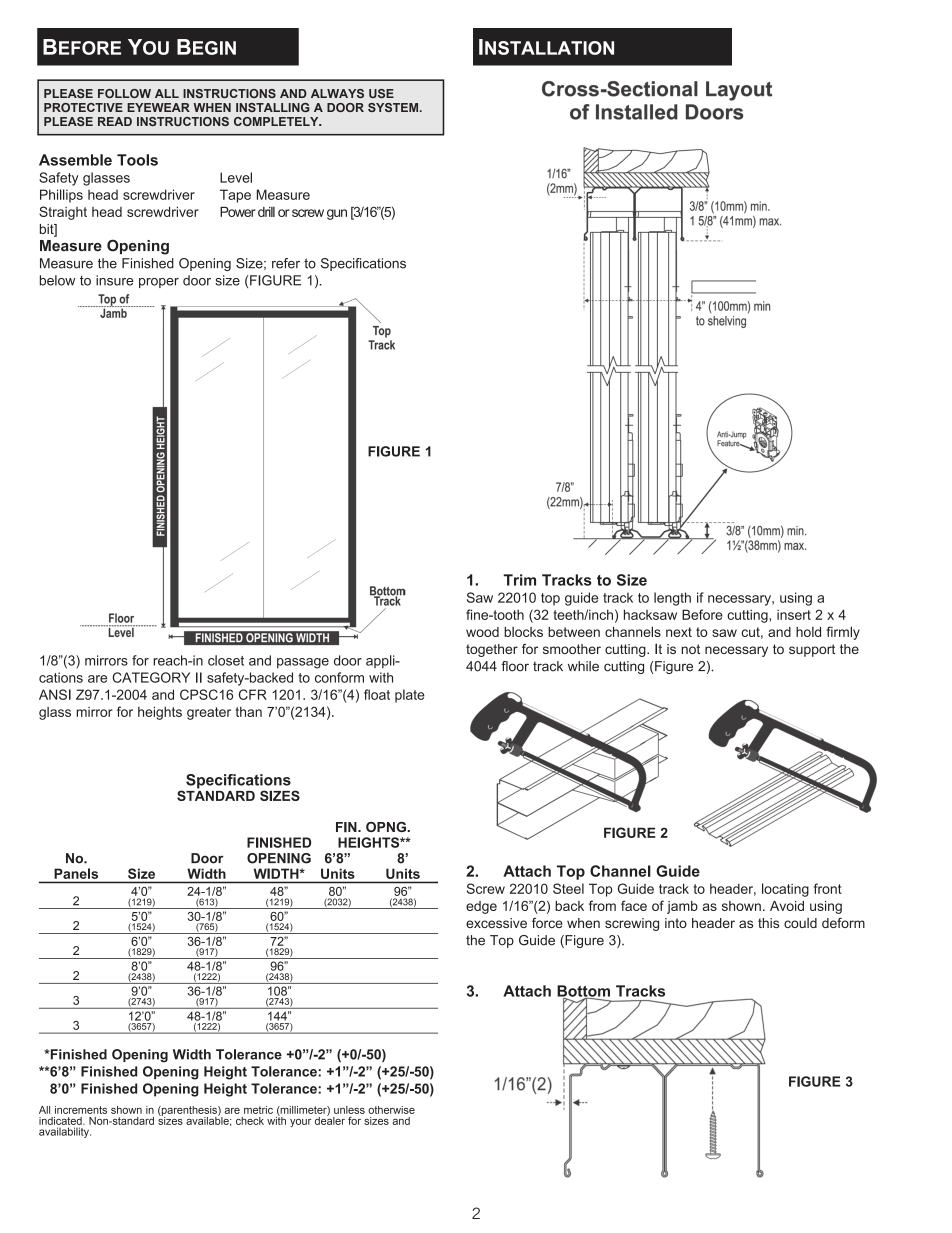  Describe the element at coordinates (482, 632) in the document. I see `wood` at that location.
